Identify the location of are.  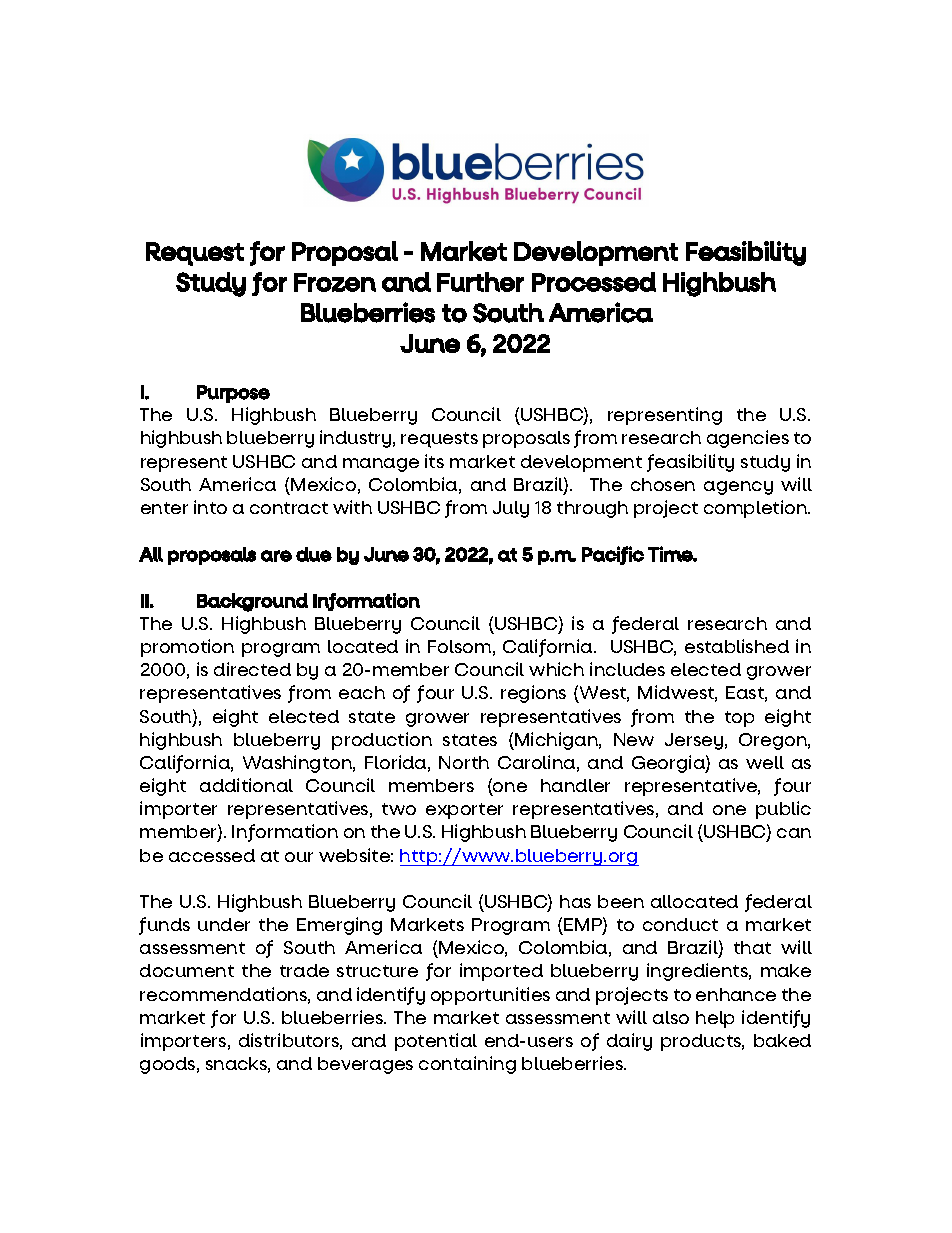
(276, 556).
